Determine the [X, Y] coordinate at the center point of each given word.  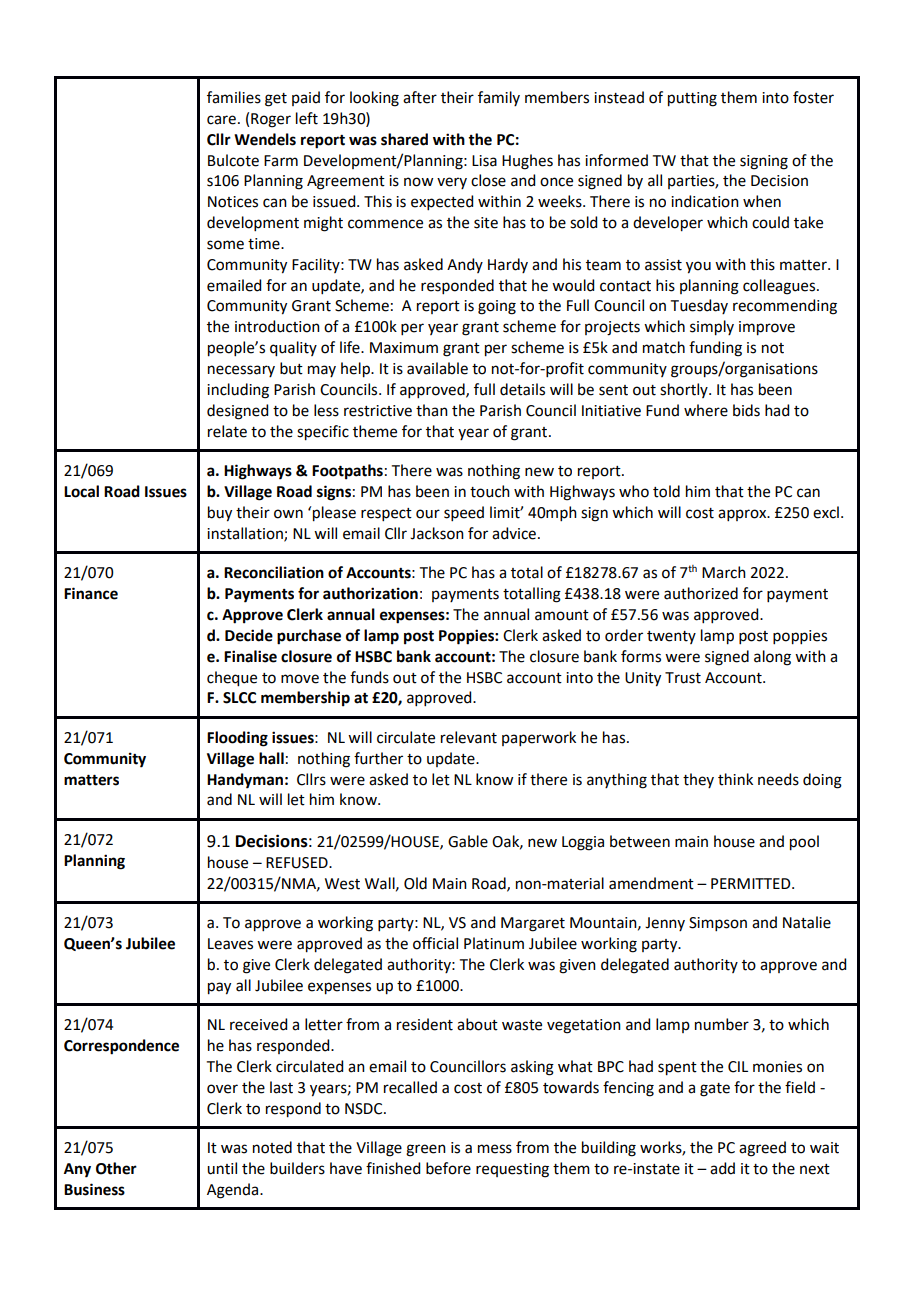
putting [692, 99]
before [448, 1168]
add [722, 1168]
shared [404, 139]
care [221, 120]
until [222, 1168]
